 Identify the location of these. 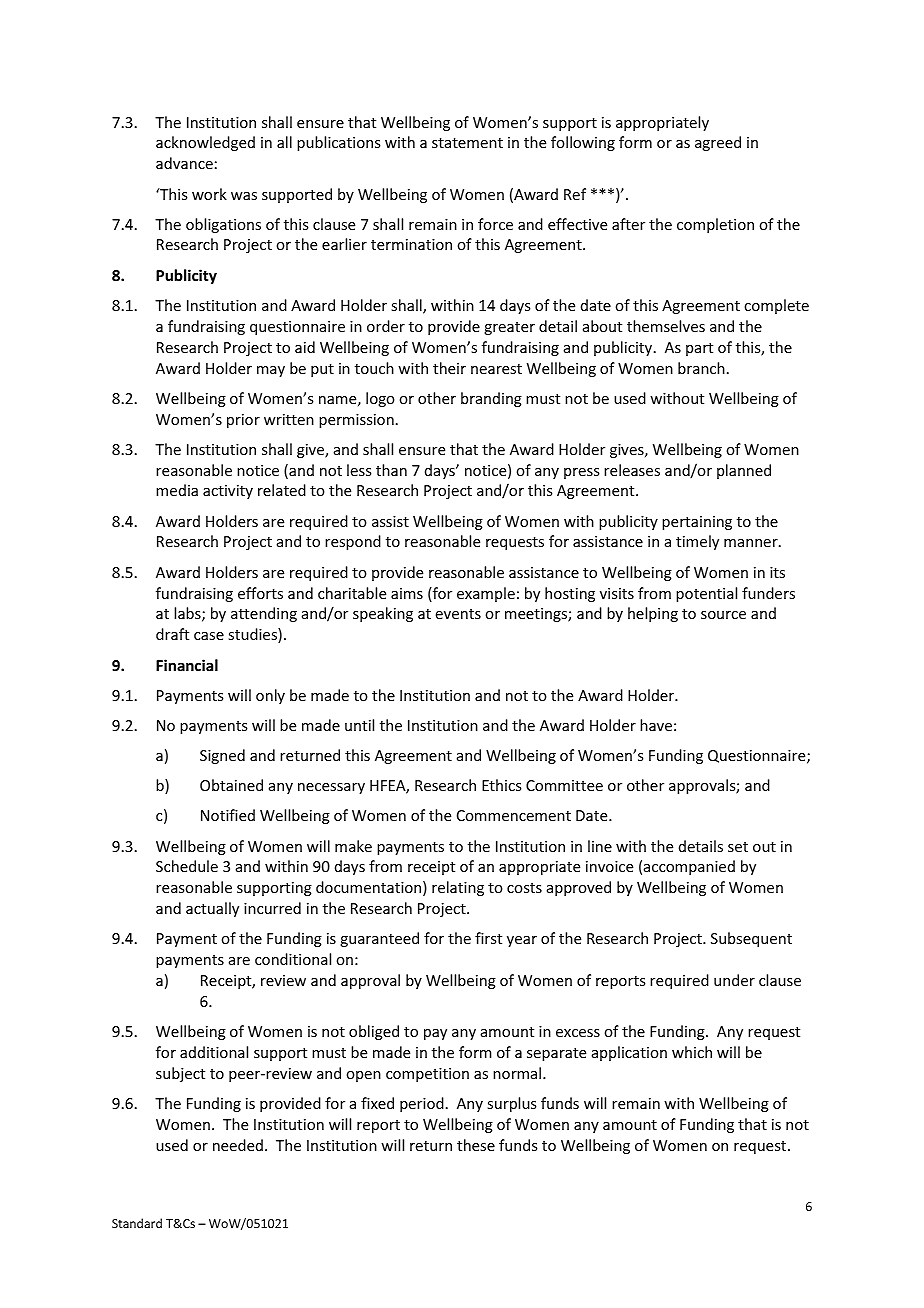
(476, 1145).
